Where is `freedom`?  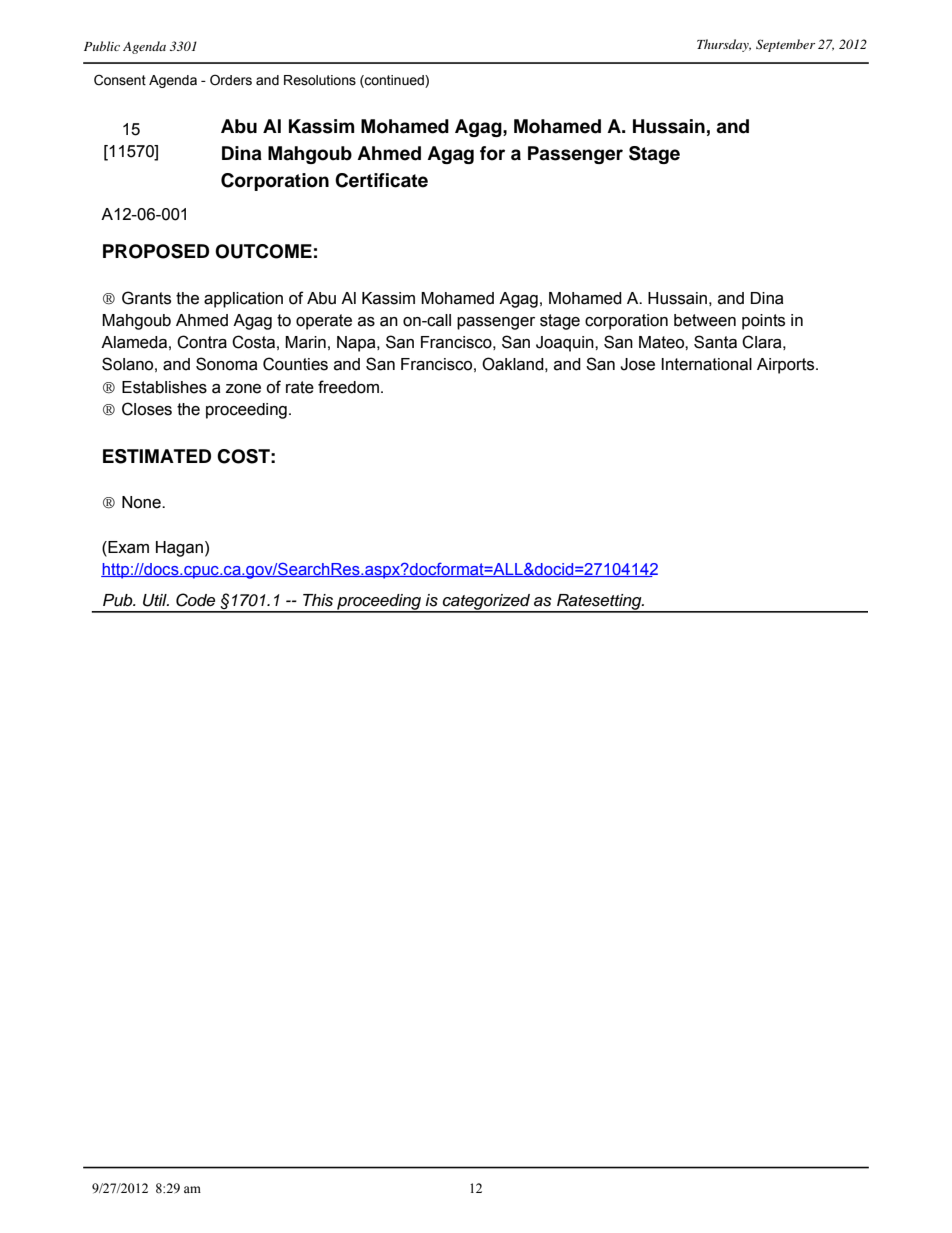 freedom is located at coordinates (348, 387).
